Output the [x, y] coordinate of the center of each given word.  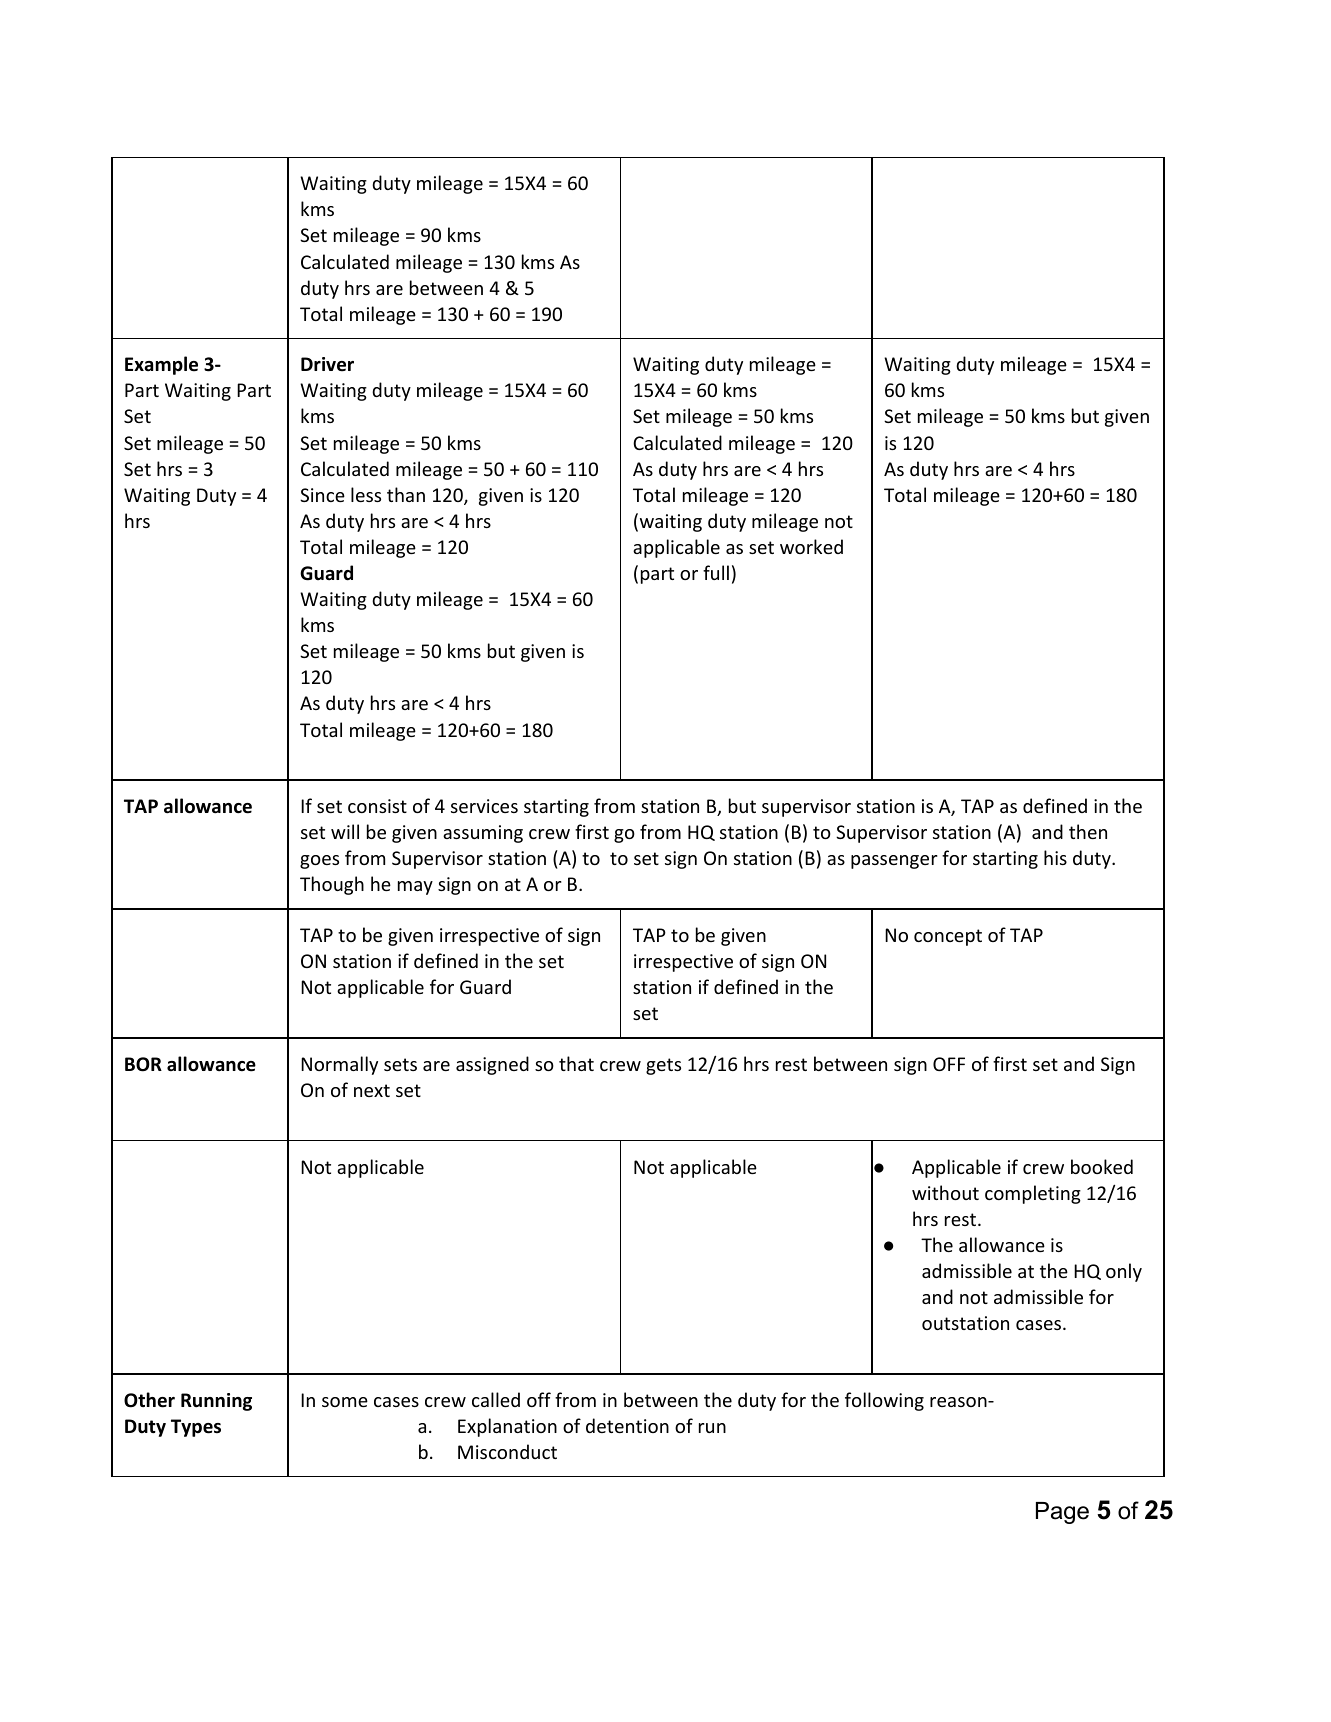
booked [1102, 1166]
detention [627, 1425]
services [484, 806]
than [406, 494]
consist [377, 806]
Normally [339, 1065]
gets [663, 1066]
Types [196, 1428]
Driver [327, 364]
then [1088, 831]
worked [811, 546]
